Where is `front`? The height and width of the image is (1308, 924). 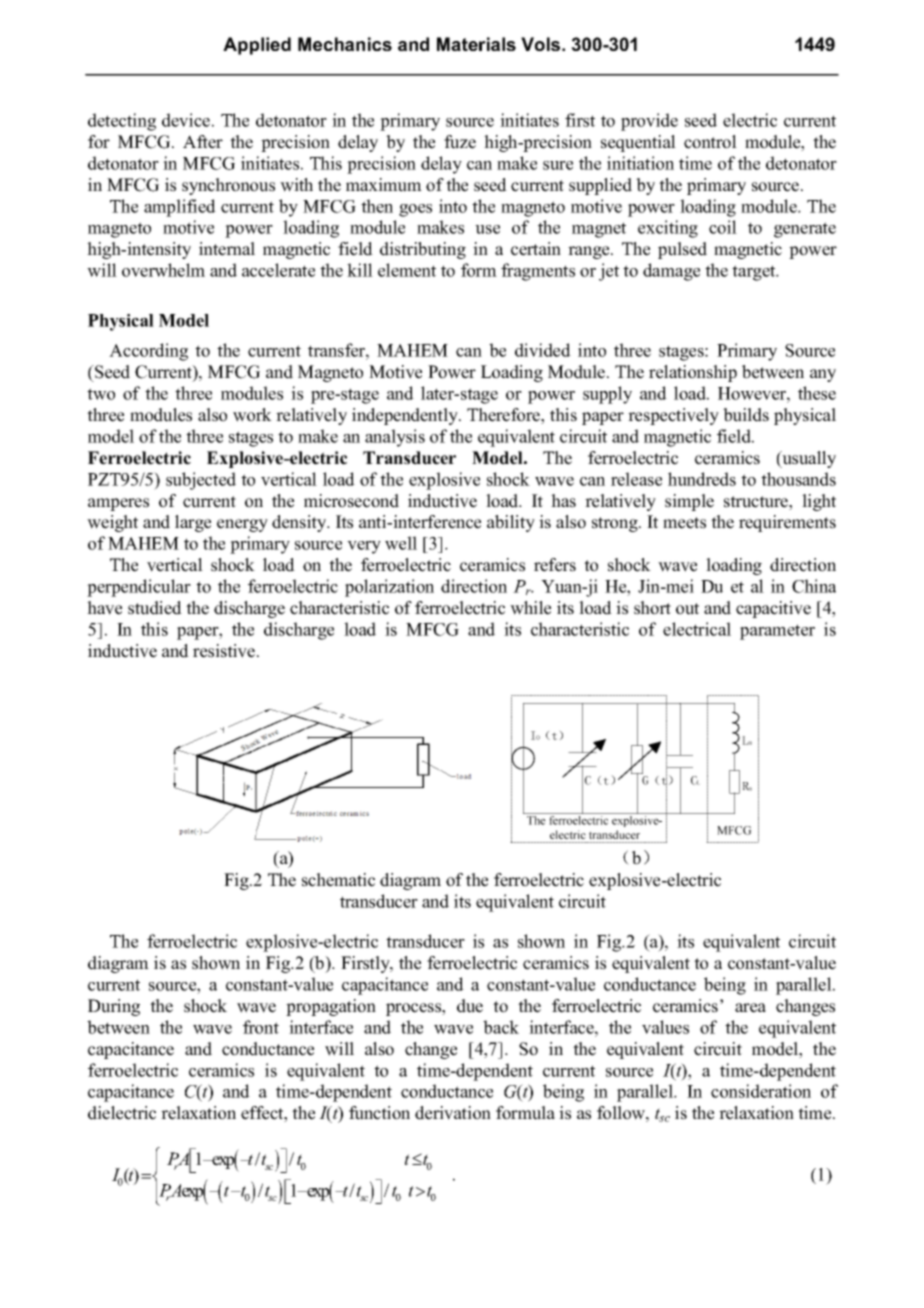
front is located at coordinates (261, 1027).
